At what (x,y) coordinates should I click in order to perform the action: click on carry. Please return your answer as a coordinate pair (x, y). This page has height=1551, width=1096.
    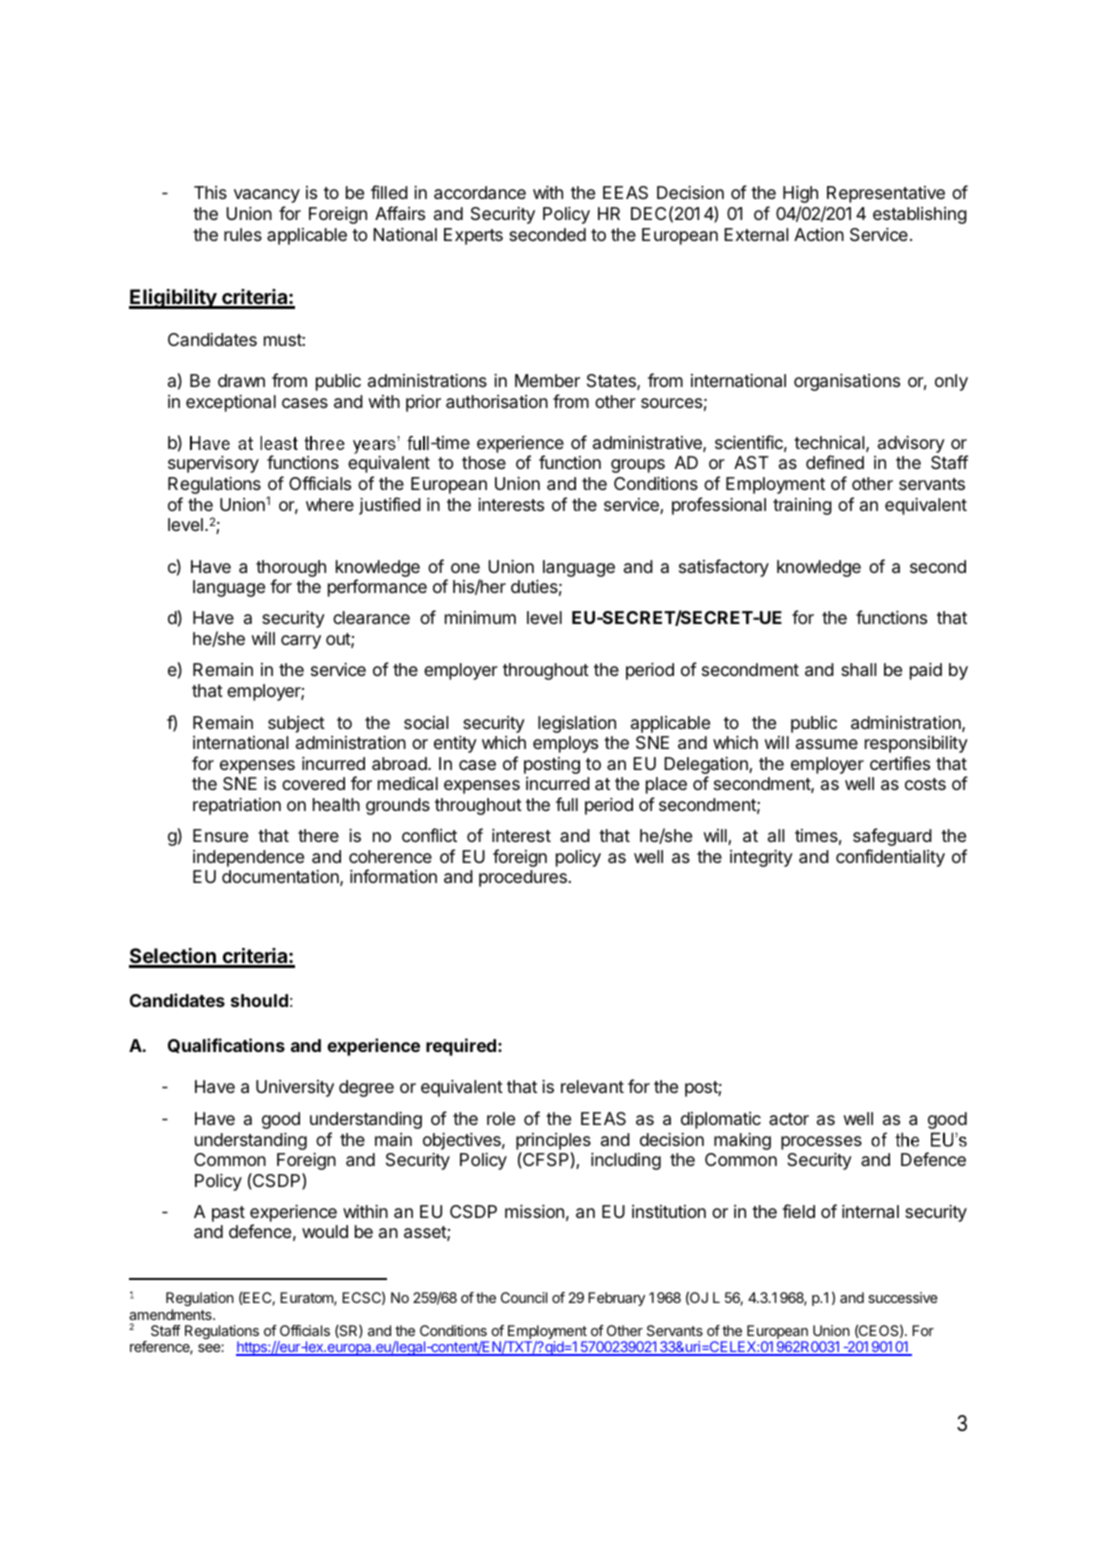
    Looking at the image, I should click on (301, 642).
